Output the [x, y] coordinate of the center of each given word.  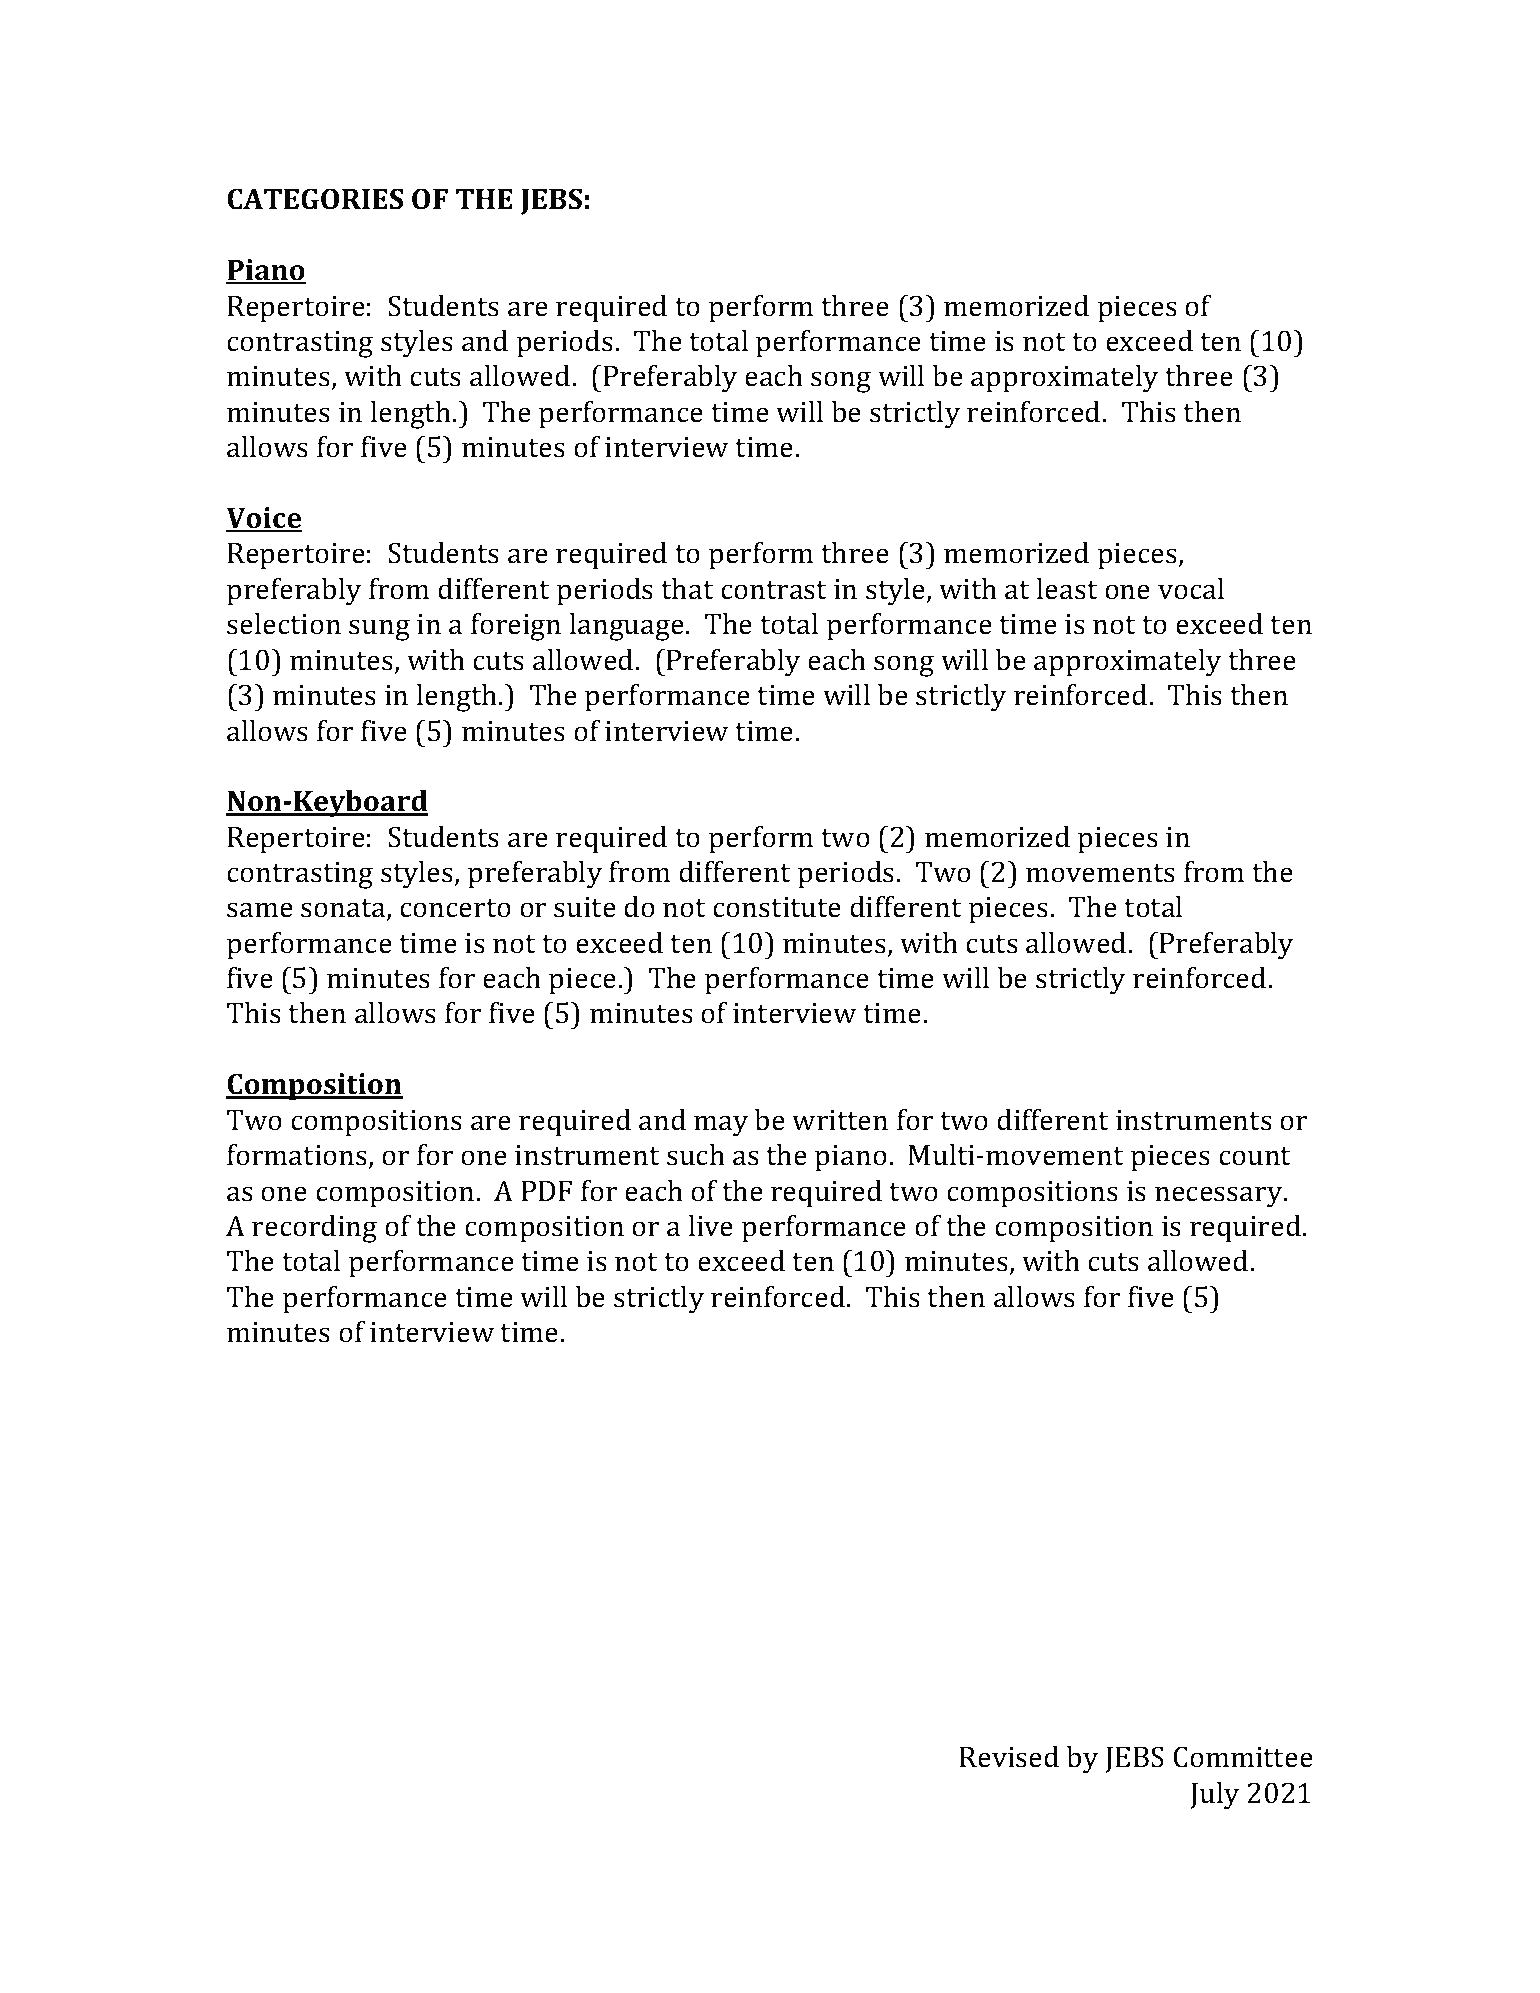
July [1214, 1796]
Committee [1243, 1757]
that [687, 589]
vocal [1191, 589]
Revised [1009, 1757]
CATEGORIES [315, 199]
